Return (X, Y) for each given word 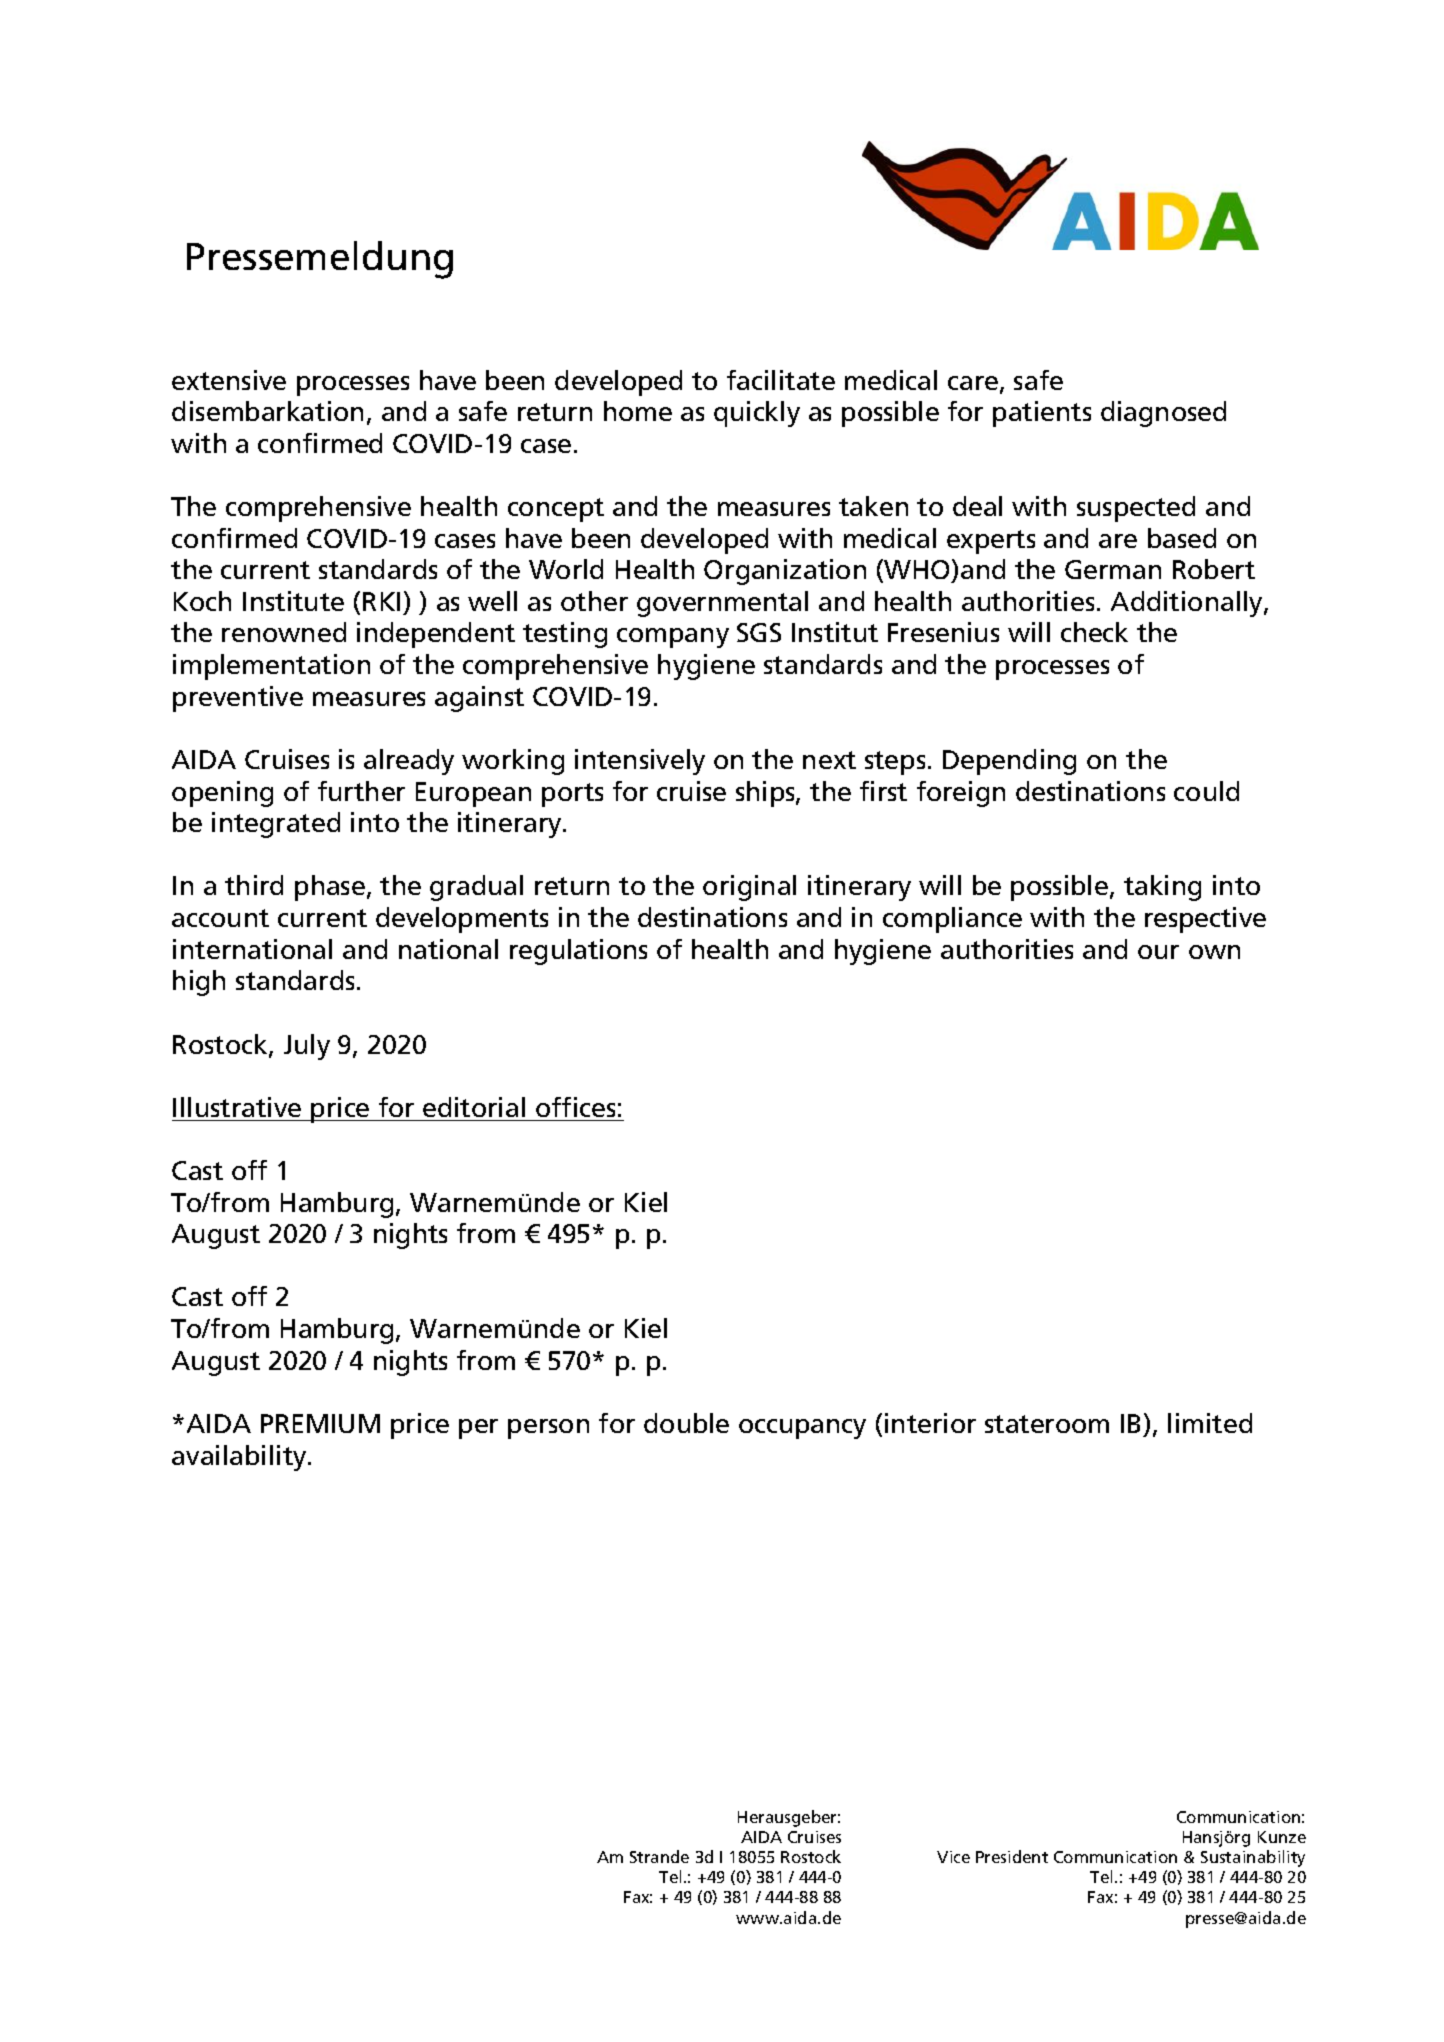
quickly (757, 414)
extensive (229, 380)
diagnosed (1163, 414)
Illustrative (237, 1107)
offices (575, 1107)
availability (240, 1458)
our (1158, 952)
